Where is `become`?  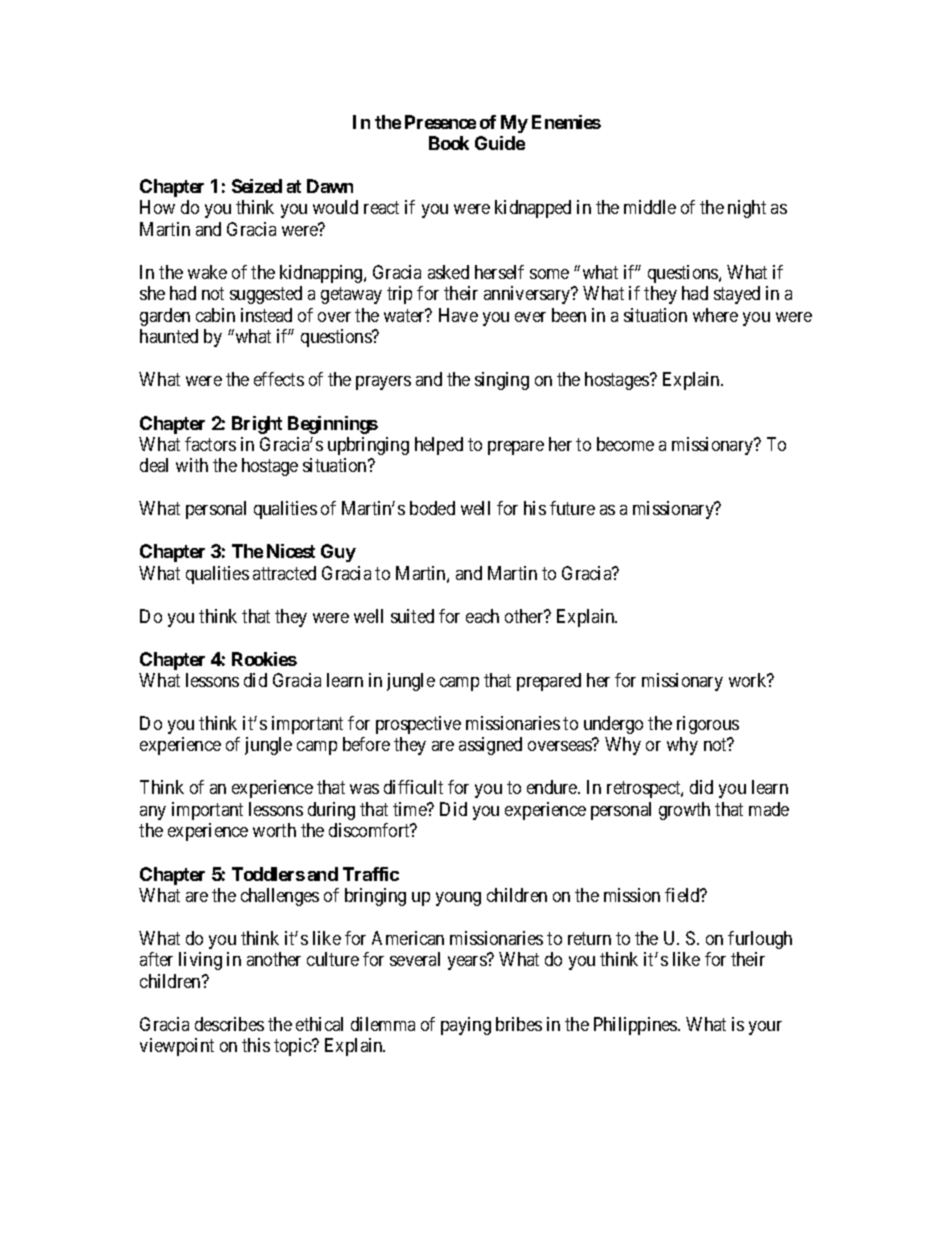 become is located at coordinates (625, 444).
